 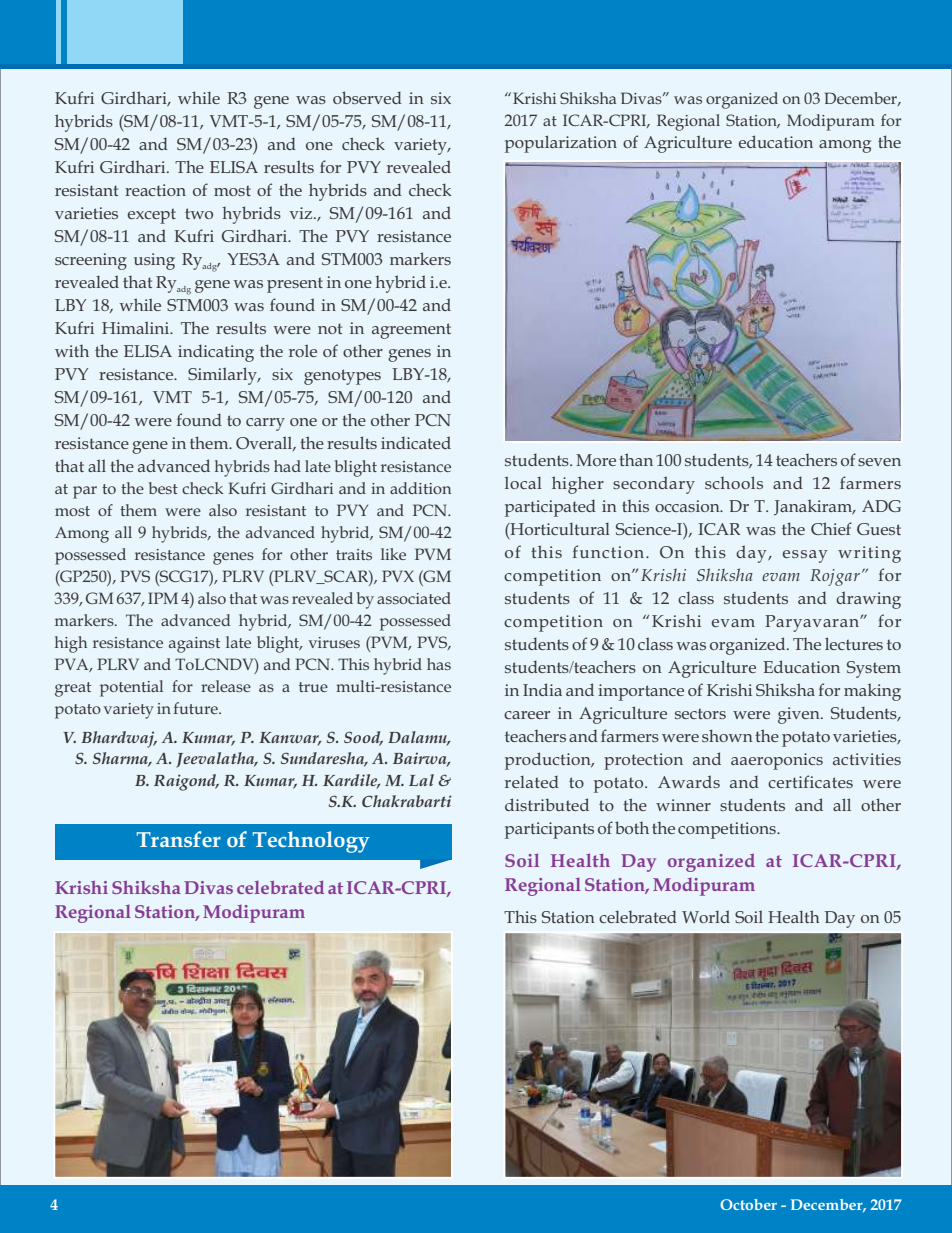 I want to click on Transfer, so click(x=179, y=839).
